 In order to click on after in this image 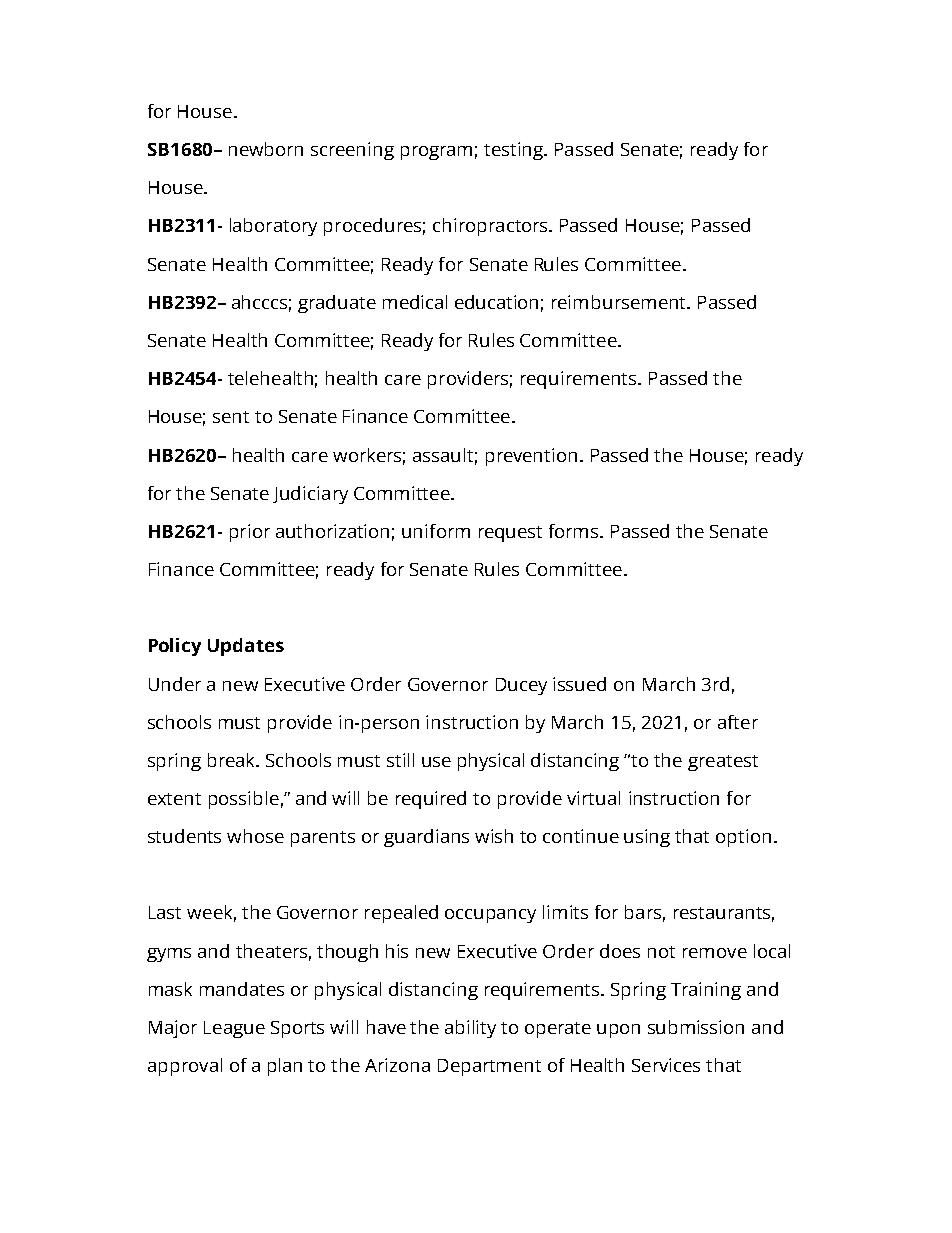, I will do `click(738, 722)`.
